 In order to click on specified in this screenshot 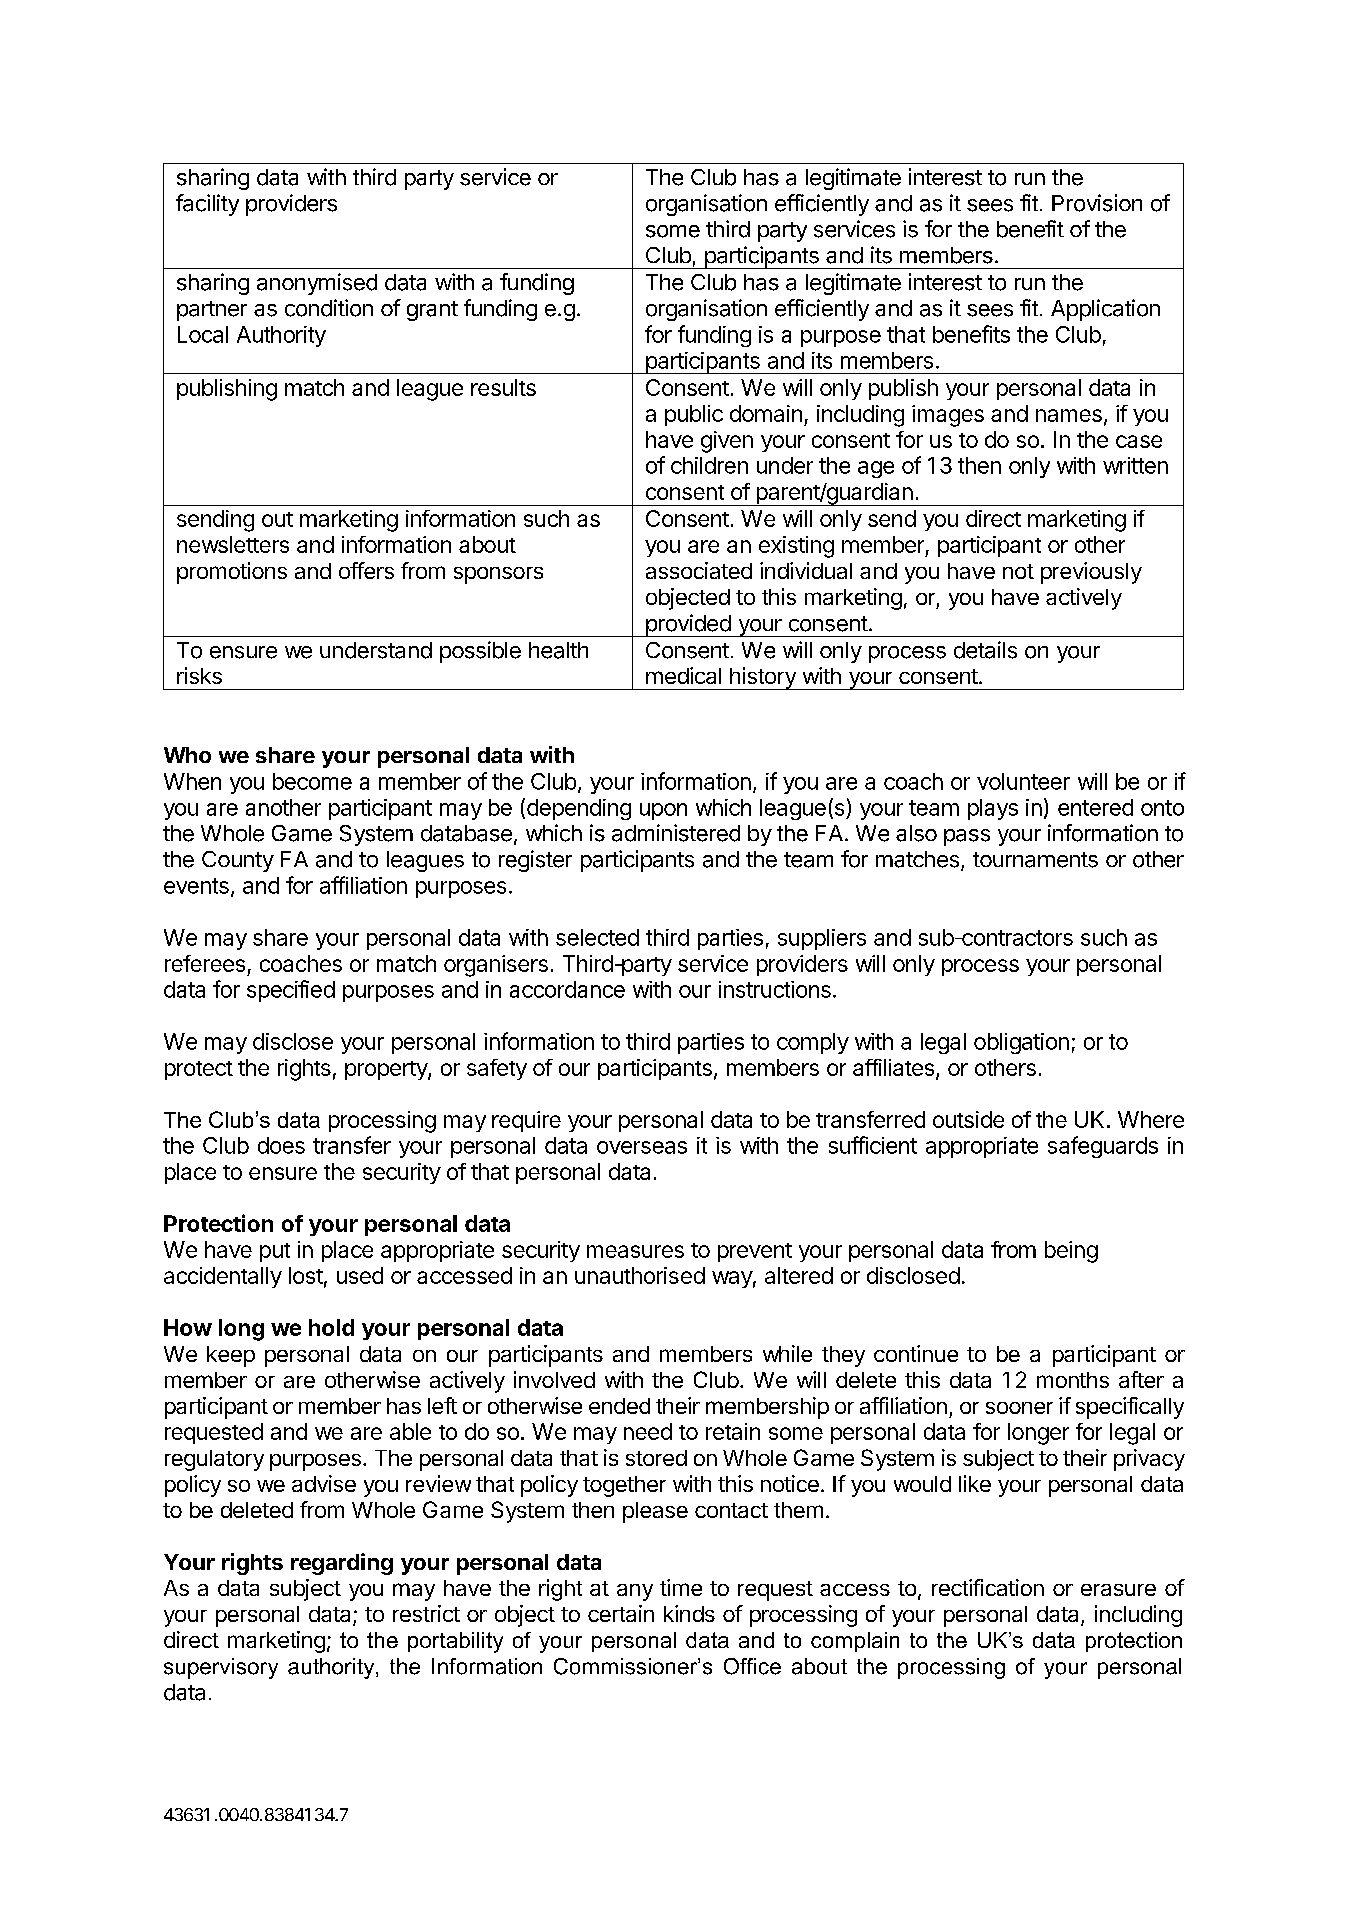, I will do `click(291, 991)`.
